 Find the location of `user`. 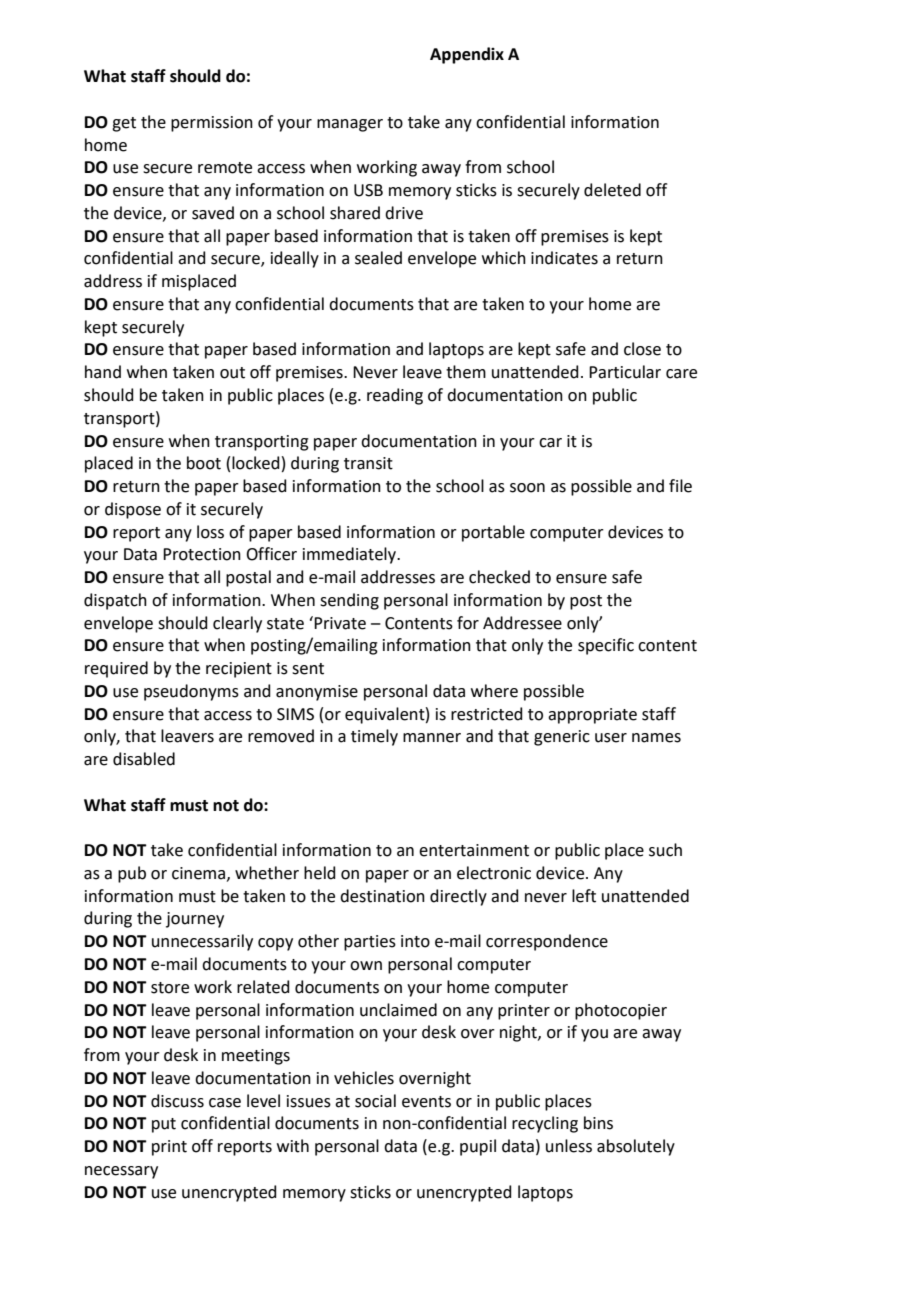

user is located at coordinates (611, 738).
